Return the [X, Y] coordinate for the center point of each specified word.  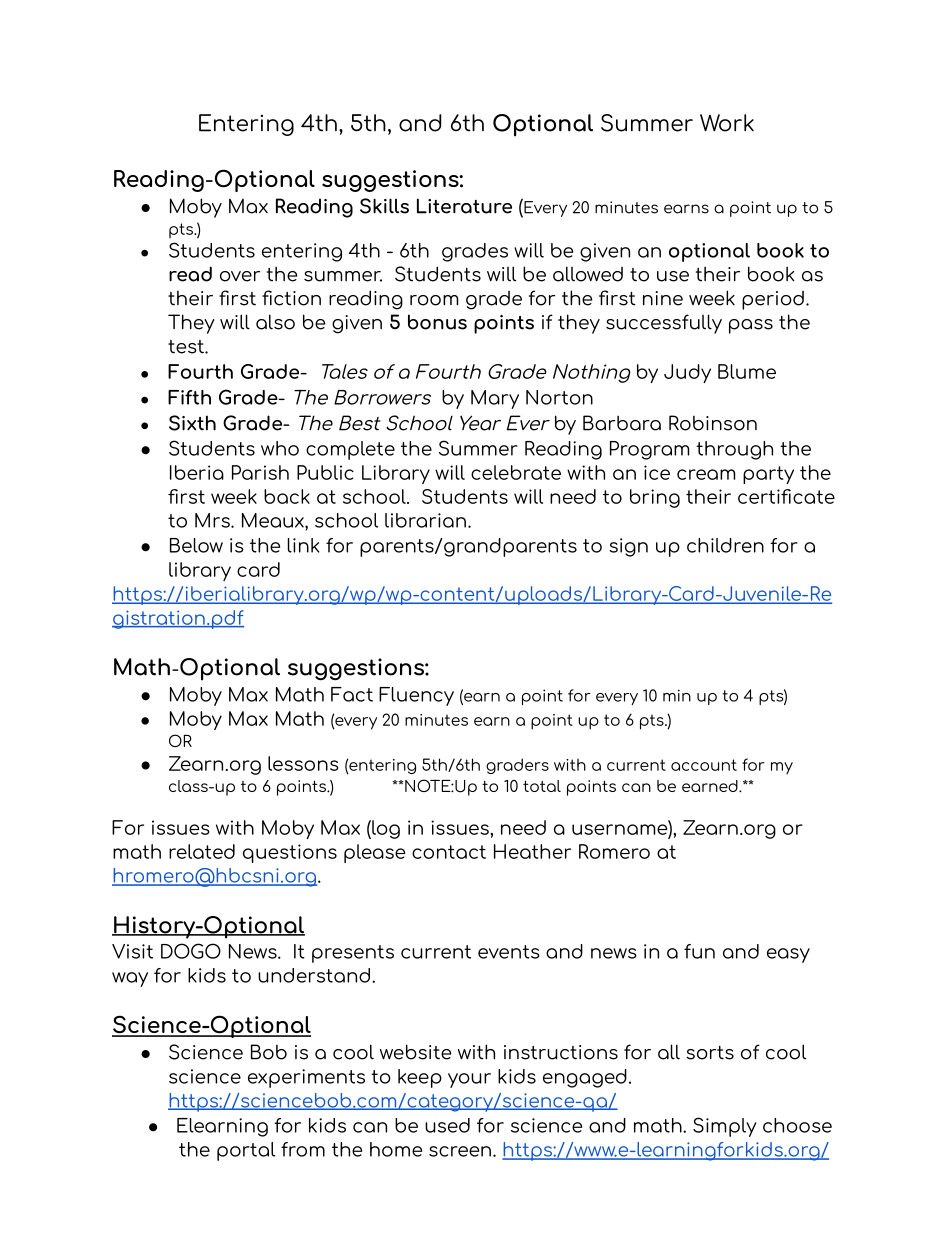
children [725, 545]
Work [727, 123]
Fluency [416, 696]
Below [196, 545]
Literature [464, 206]
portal [246, 1151]
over [240, 276]
